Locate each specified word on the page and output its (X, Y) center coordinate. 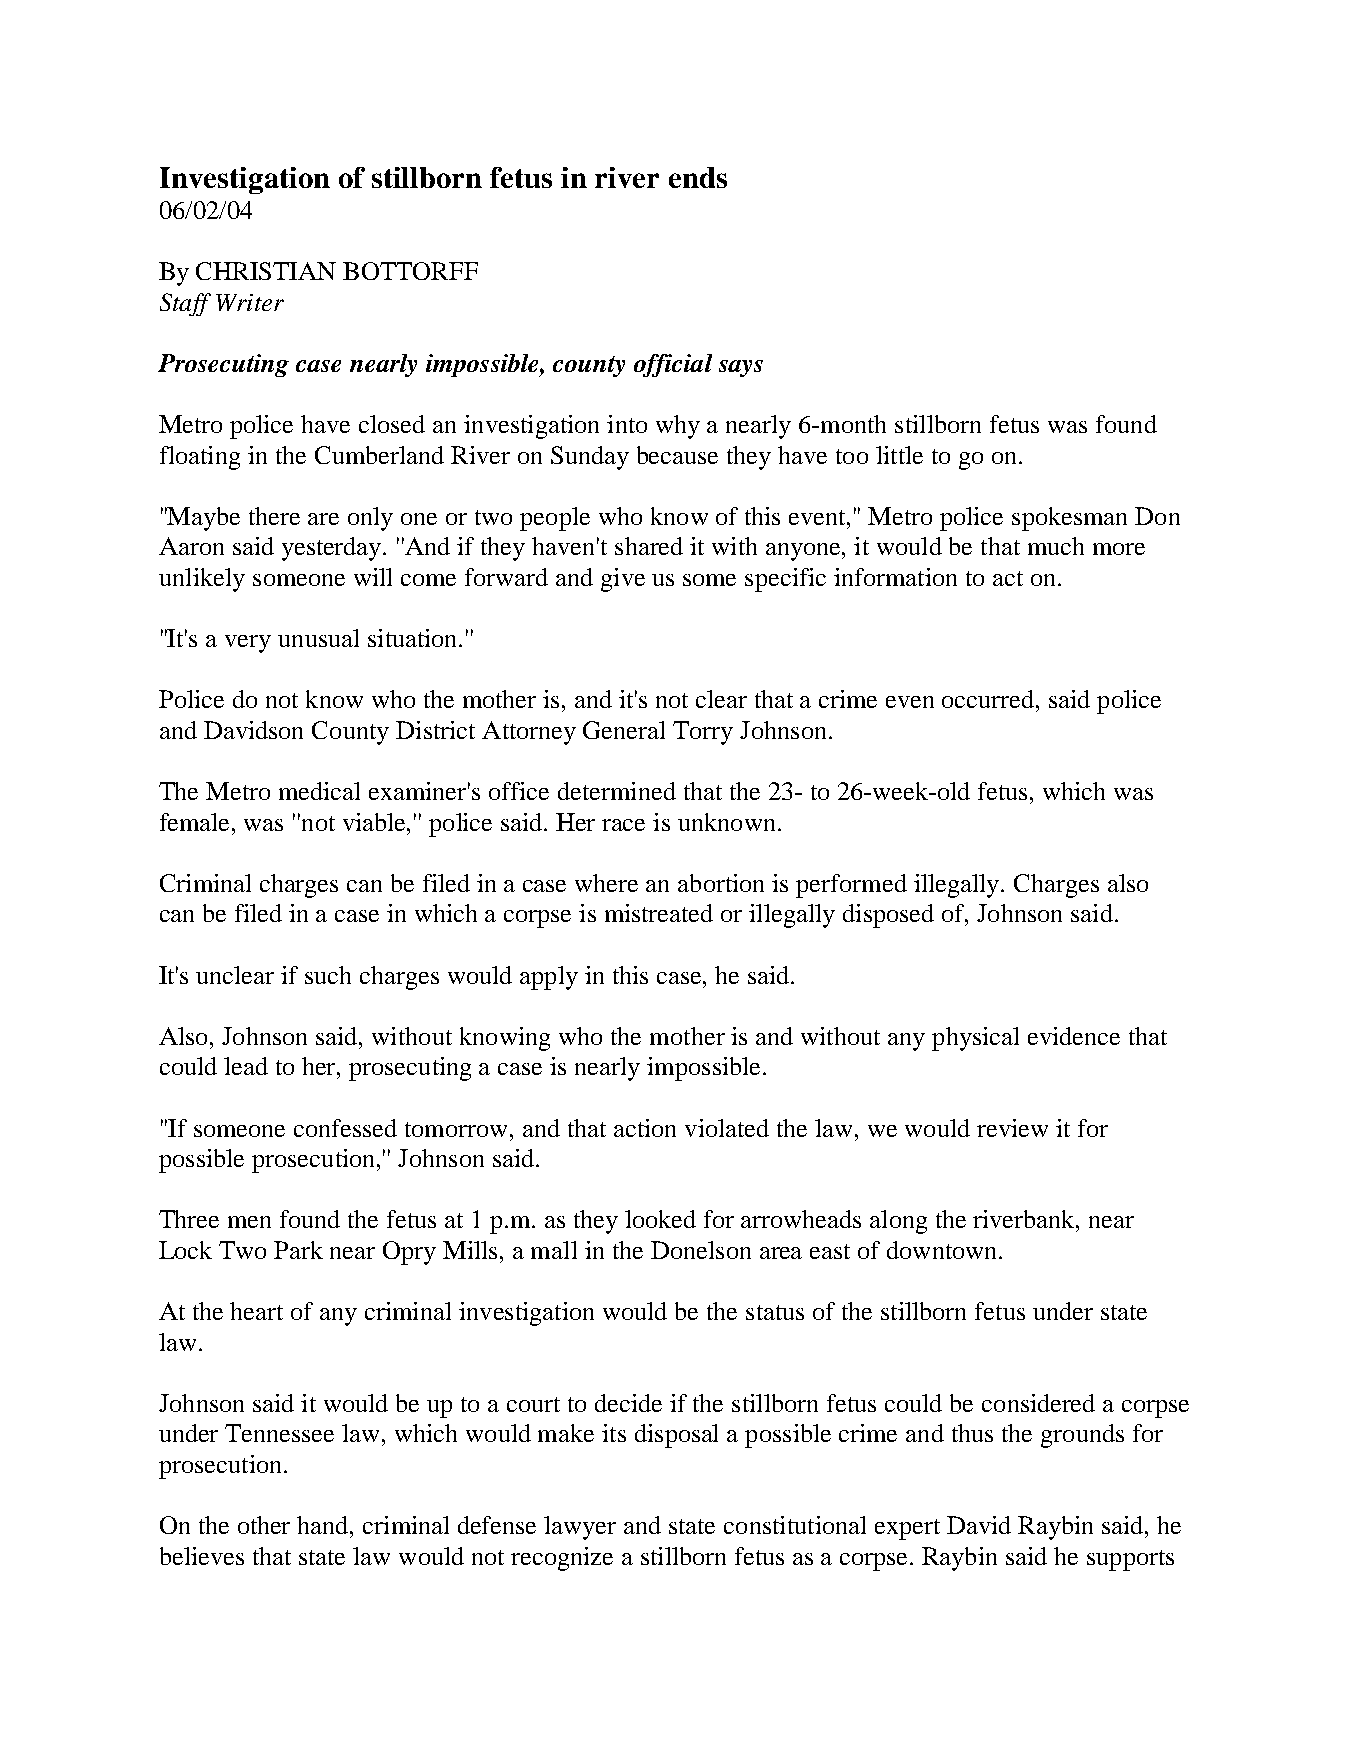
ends (698, 177)
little (899, 455)
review (1012, 1128)
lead (246, 1066)
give (623, 580)
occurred (989, 699)
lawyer (580, 1528)
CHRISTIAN (266, 271)
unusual (318, 638)
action (645, 1128)
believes (202, 1556)
